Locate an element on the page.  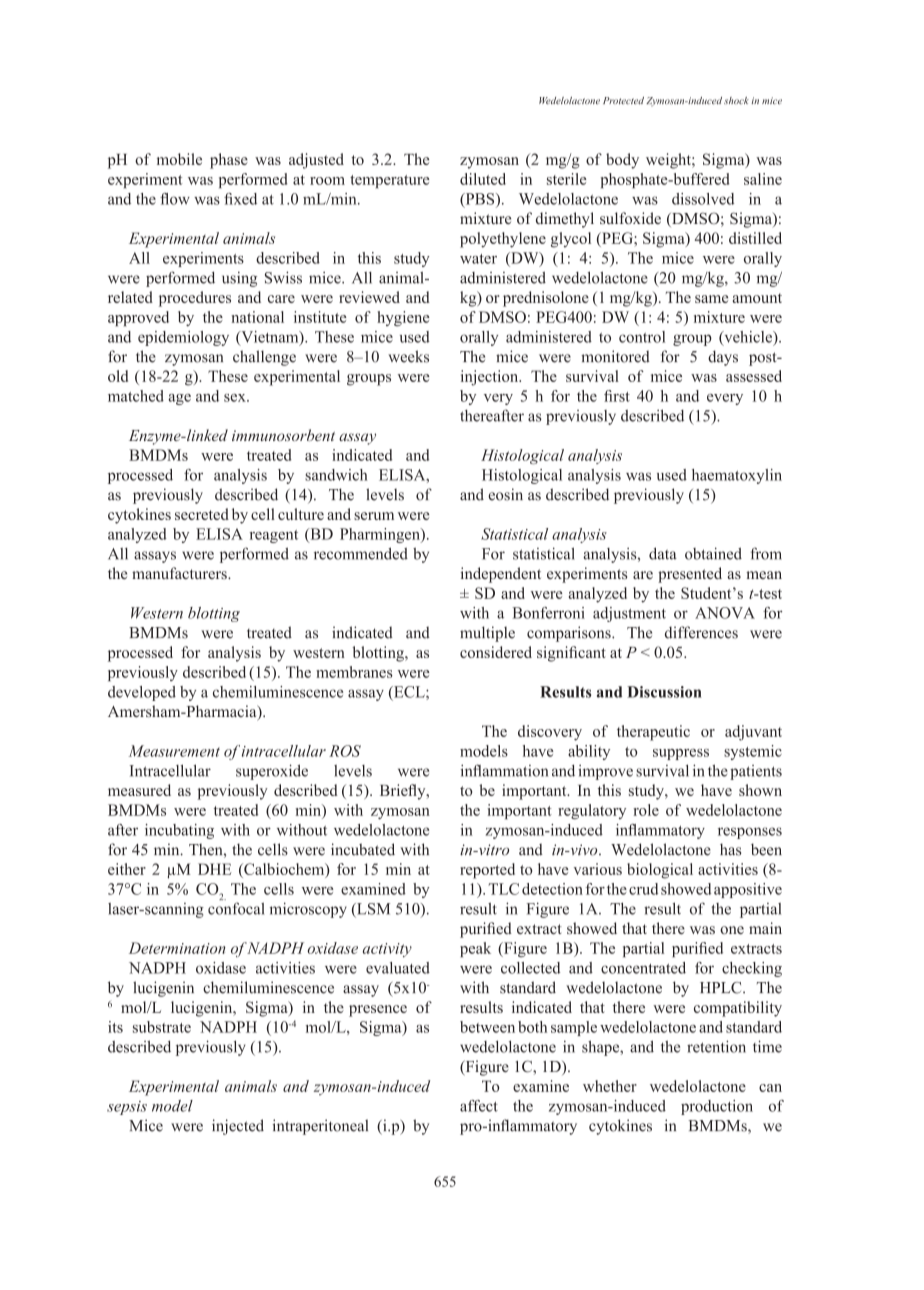
manufacturers is located at coordinates (180, 573).
